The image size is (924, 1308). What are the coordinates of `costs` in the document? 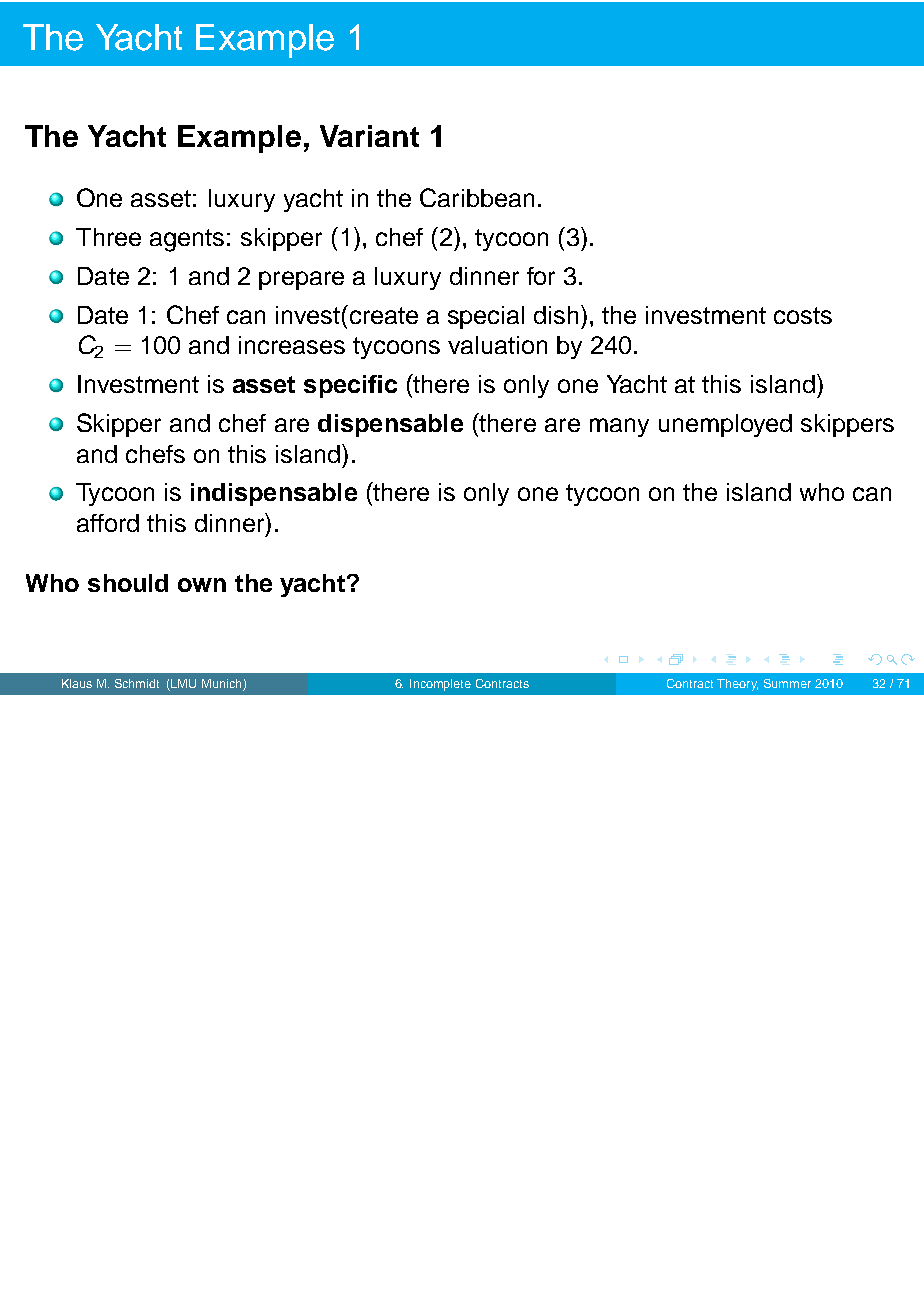 It's located at (803, 315).
